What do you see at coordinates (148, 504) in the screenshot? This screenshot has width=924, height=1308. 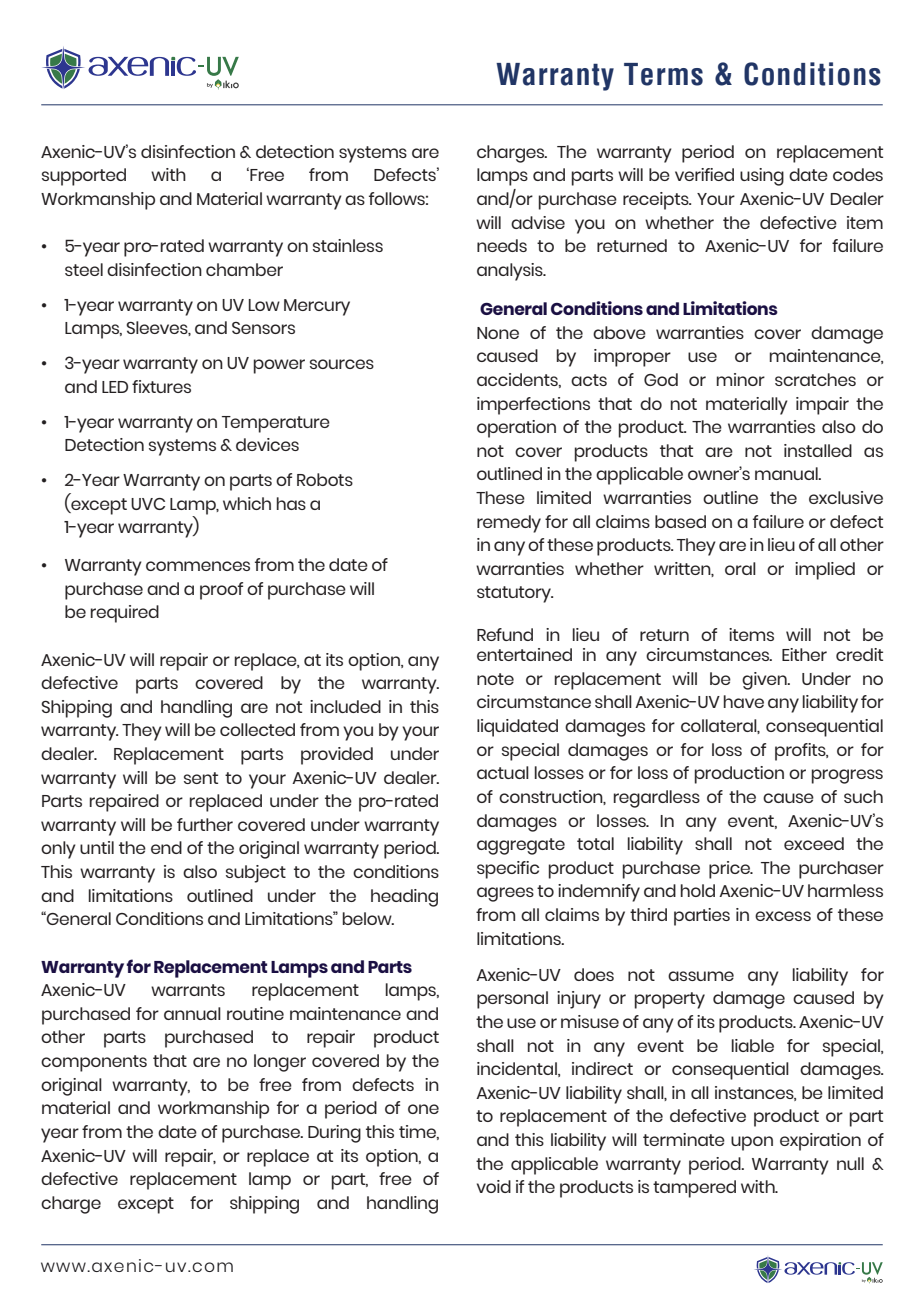 I see `UVC` at bounding box center [148, 504].
